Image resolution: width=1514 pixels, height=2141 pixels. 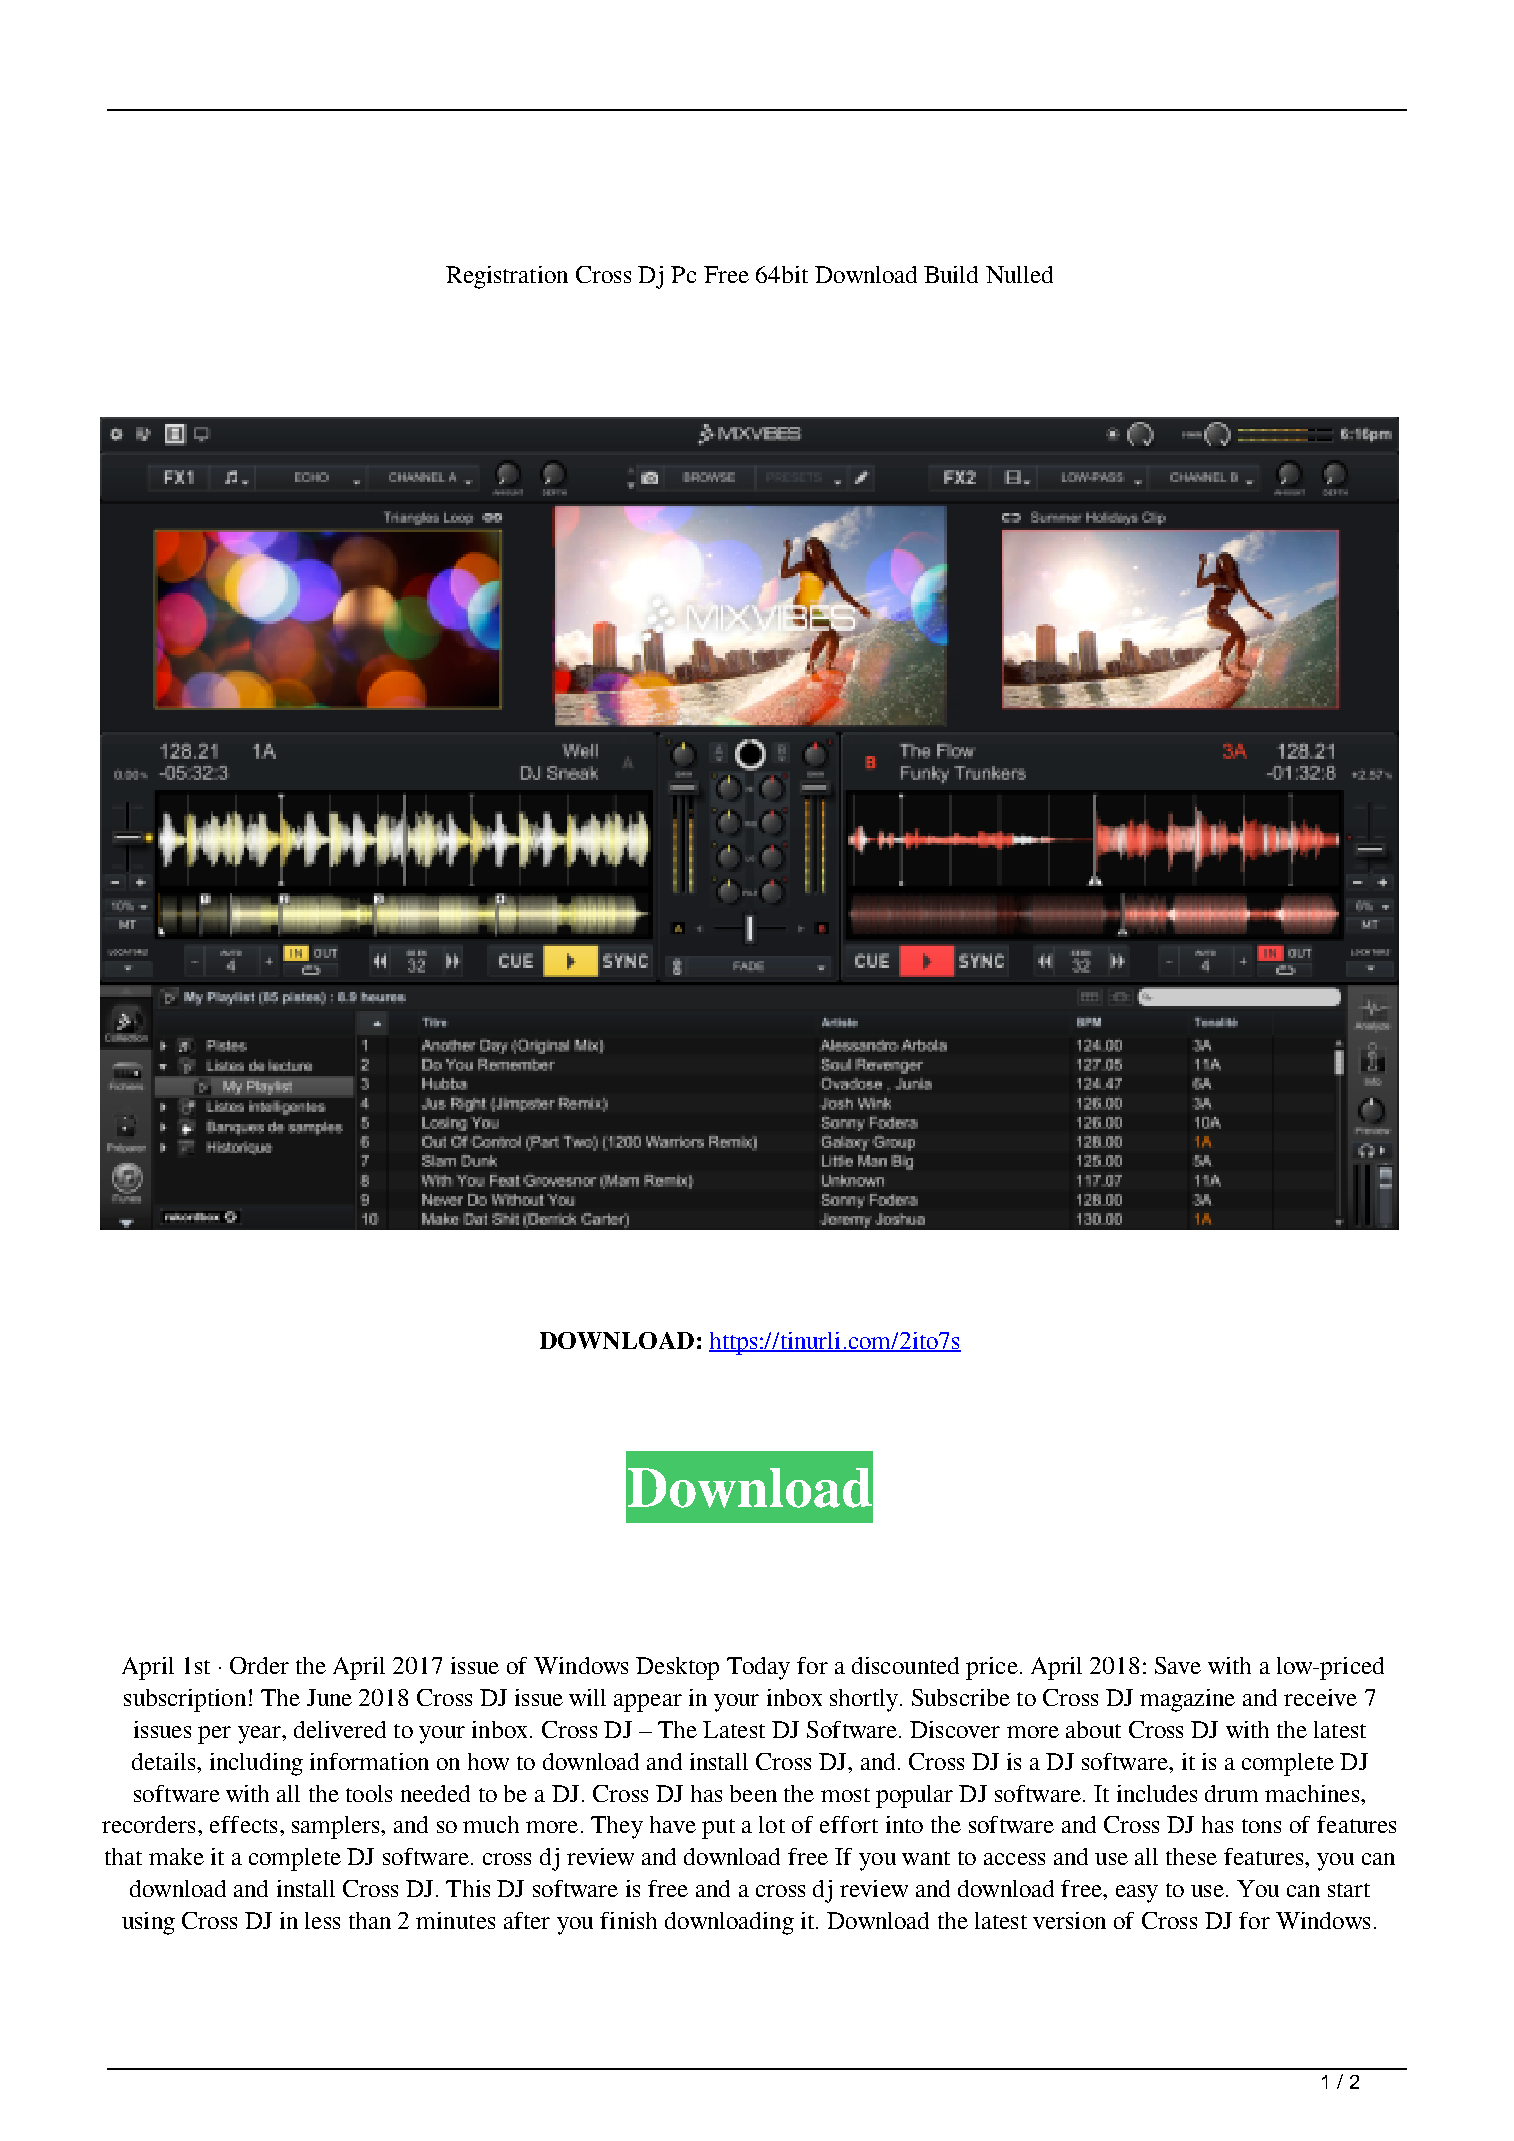 I want to click on Build, so click(x=951, y=274).
